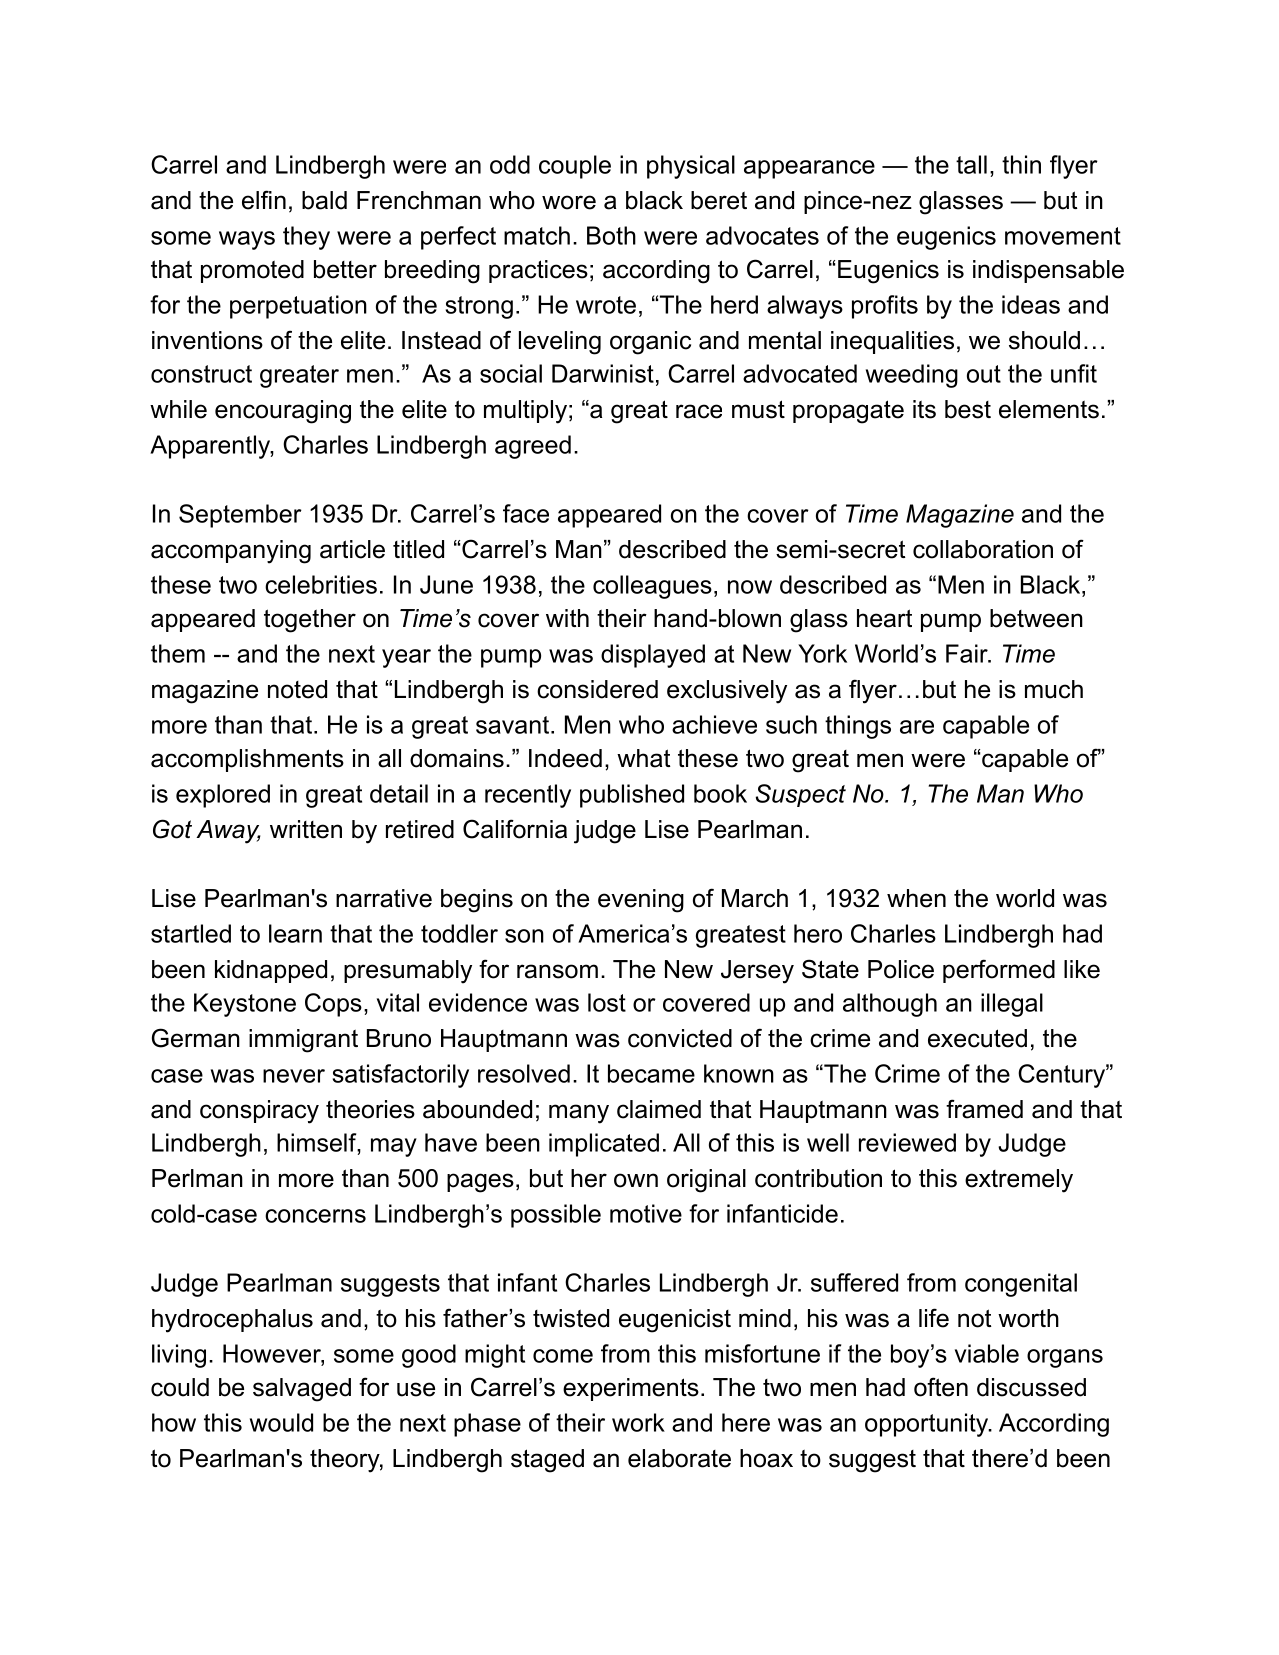  Describe the element at coordinates (306, 829) in the page. I see `written` at that location.
